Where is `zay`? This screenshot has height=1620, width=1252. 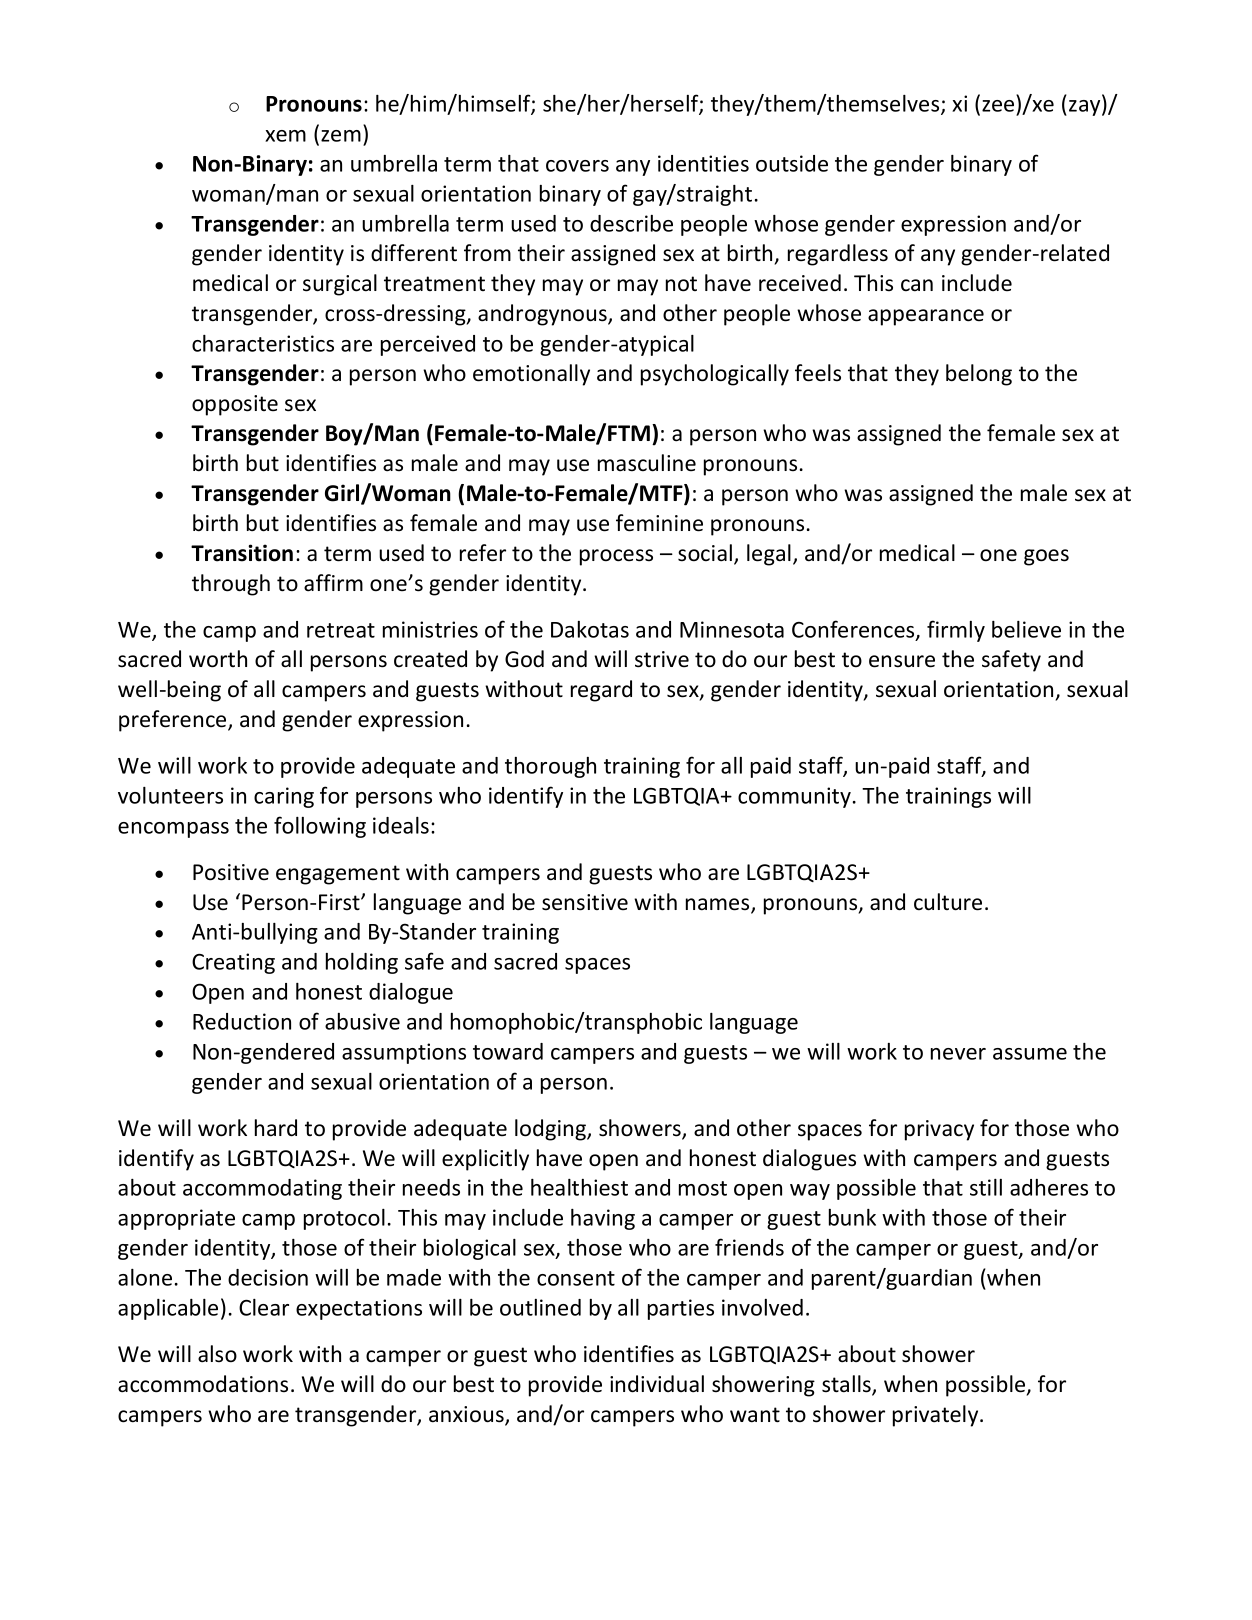
zay is located at coordinates (1086, 108).
